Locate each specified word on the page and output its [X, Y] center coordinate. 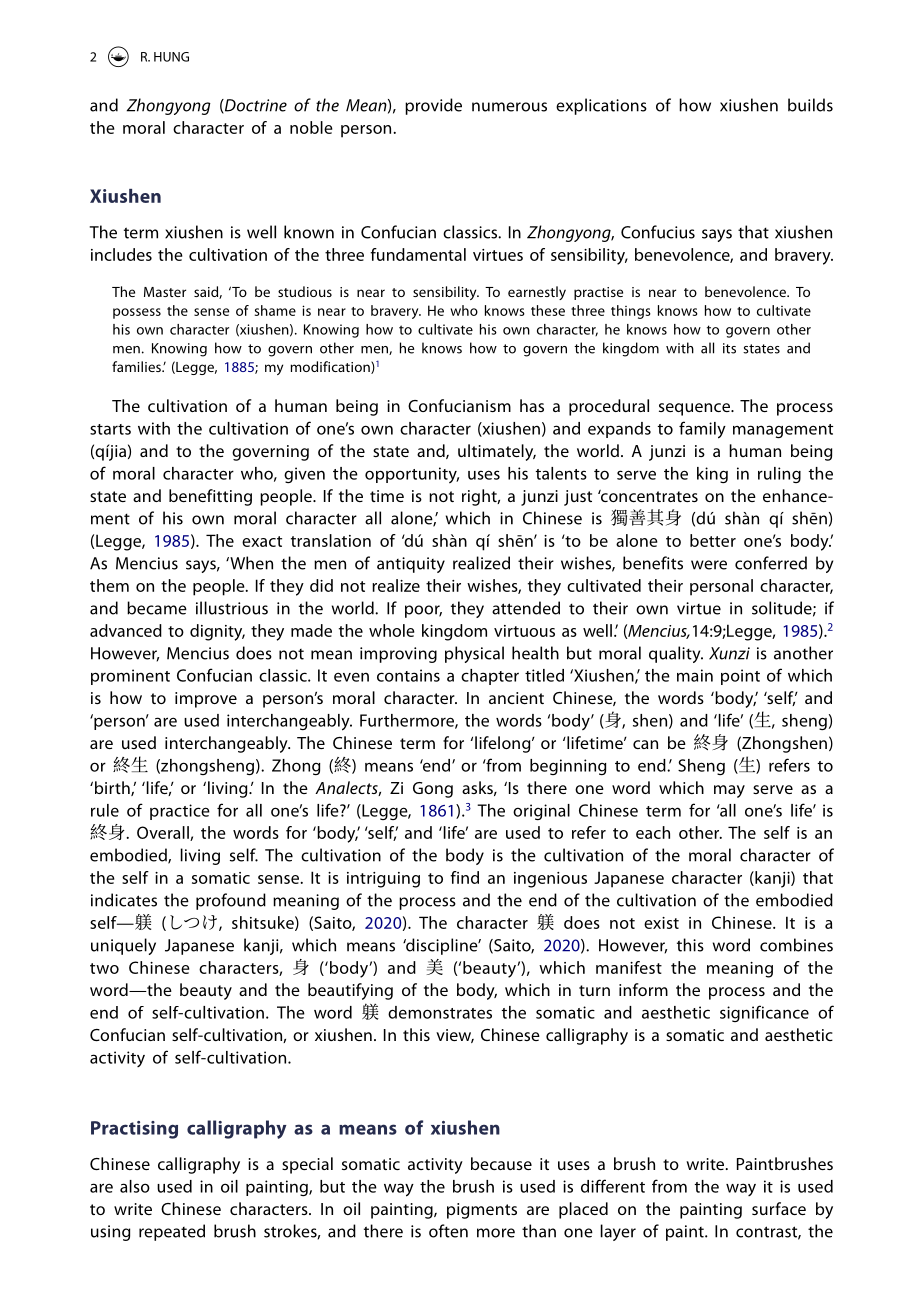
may [729, 791]
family [702, 430]
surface [779, 1208]
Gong [433, 790]
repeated [172, 1232]
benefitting [210, 497]
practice [180, 812]
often [448, 1231]
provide [433, 106]
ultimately [497, 452]
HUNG [171, 57]
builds [810, 105]
